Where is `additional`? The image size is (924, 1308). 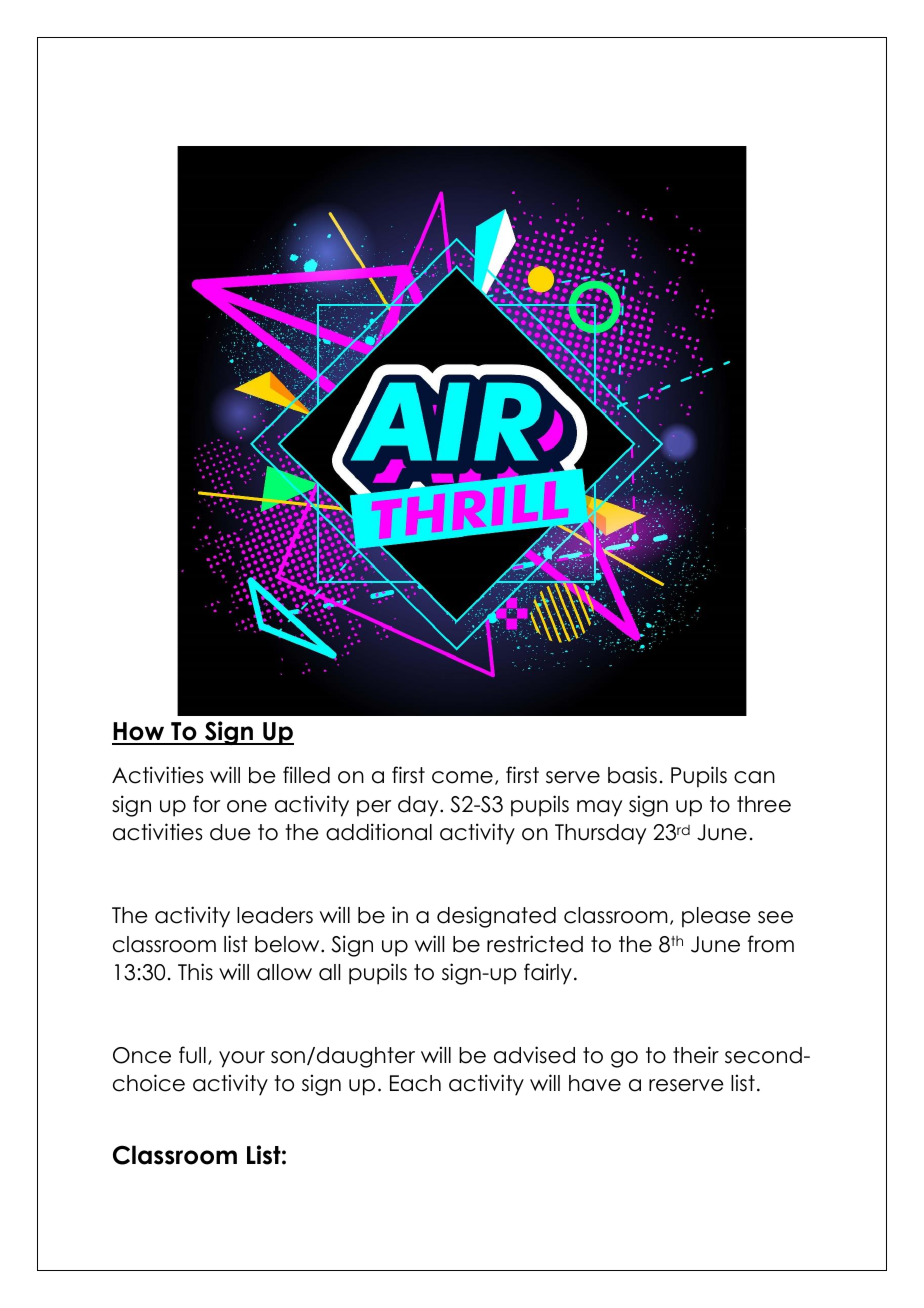
additional is located at coordinates (379, 832).
